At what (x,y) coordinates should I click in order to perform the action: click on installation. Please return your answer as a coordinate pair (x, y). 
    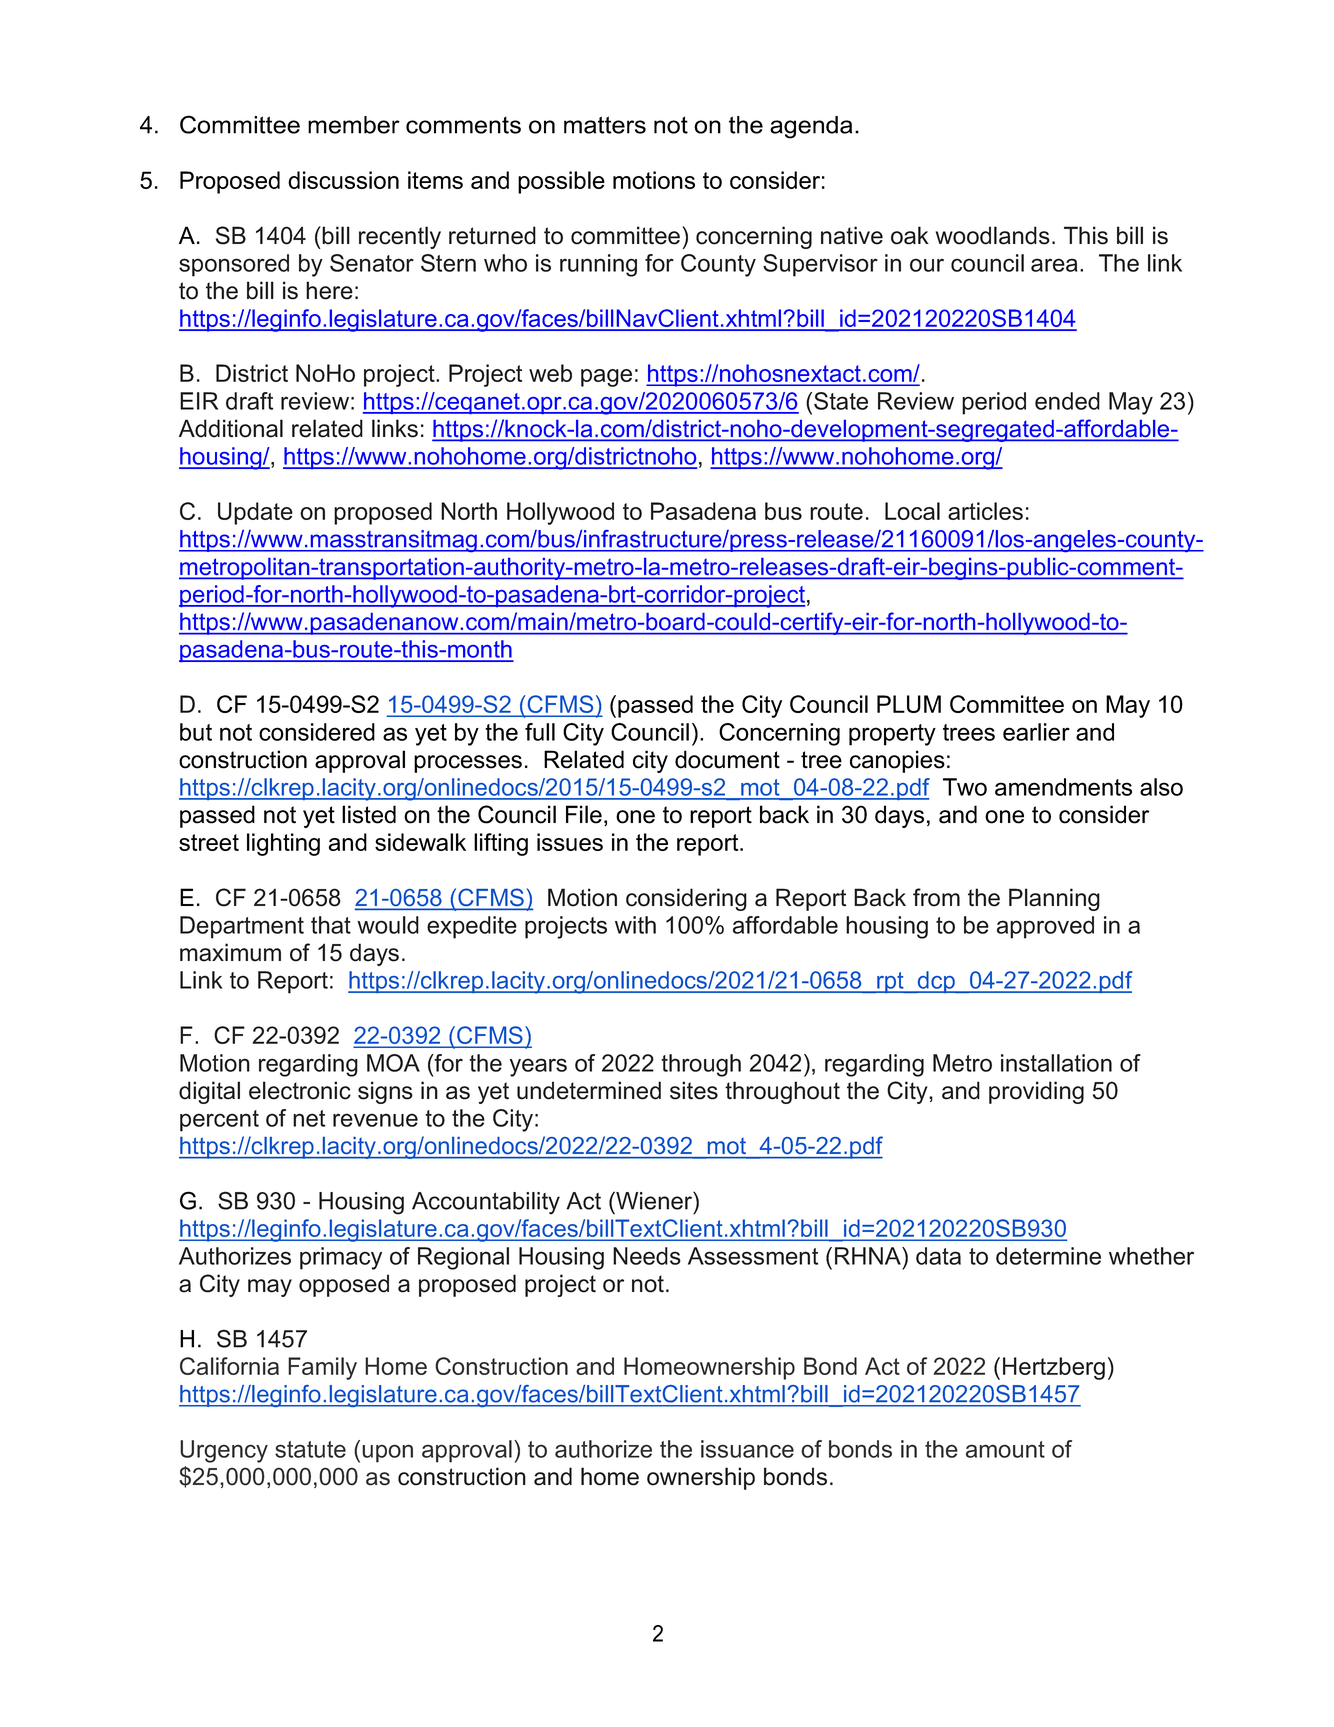
    Looking at the image, I should click on (1056, 1063).
